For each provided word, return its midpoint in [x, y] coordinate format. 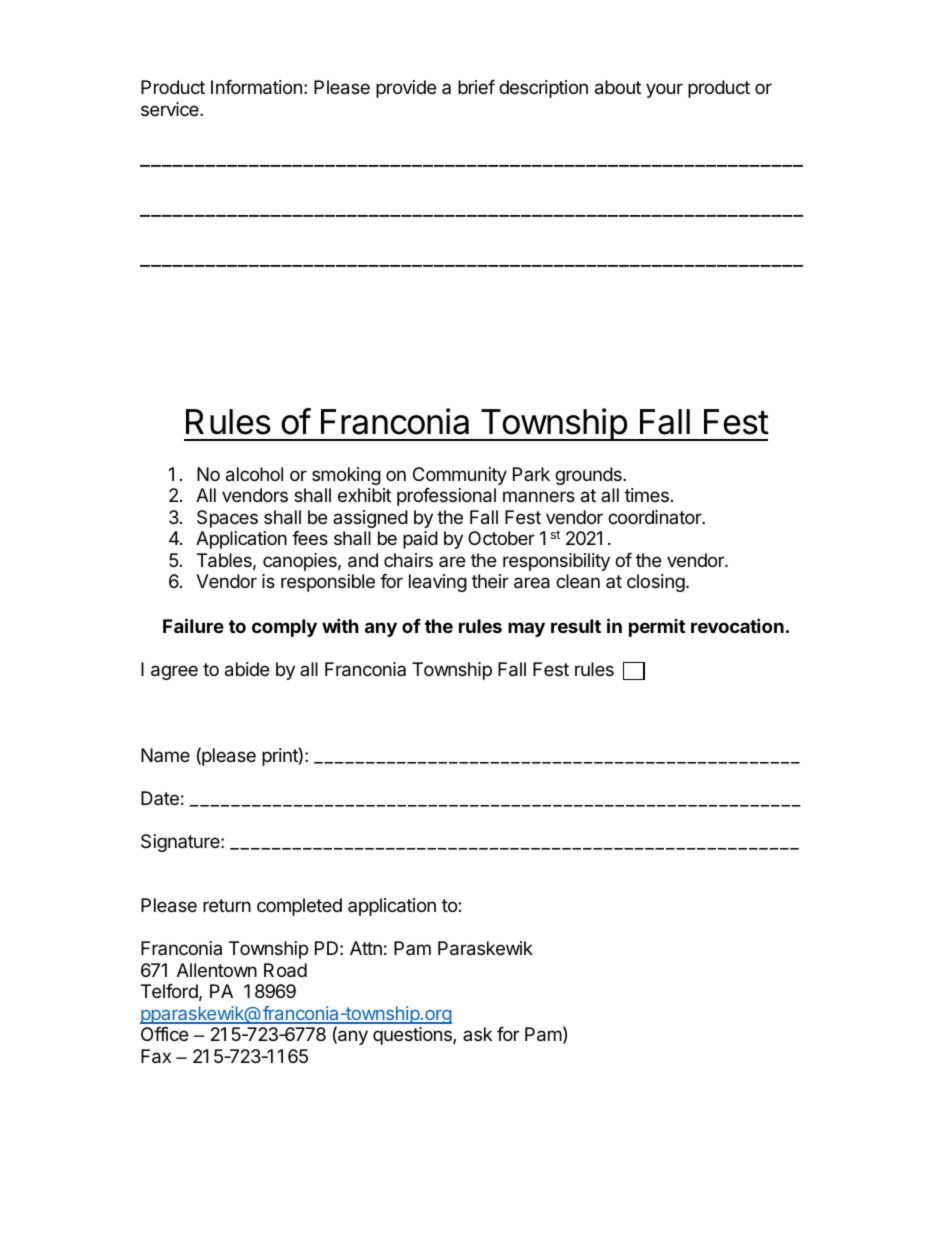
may [526, 629]
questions [413, 1036]
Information [256, 87]
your [664, 90]
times [647, 495]
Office [164, 1034]
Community [460, 476]
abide [247, 669]
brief [476, 87]
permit [657, 628]
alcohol [254, 474]
